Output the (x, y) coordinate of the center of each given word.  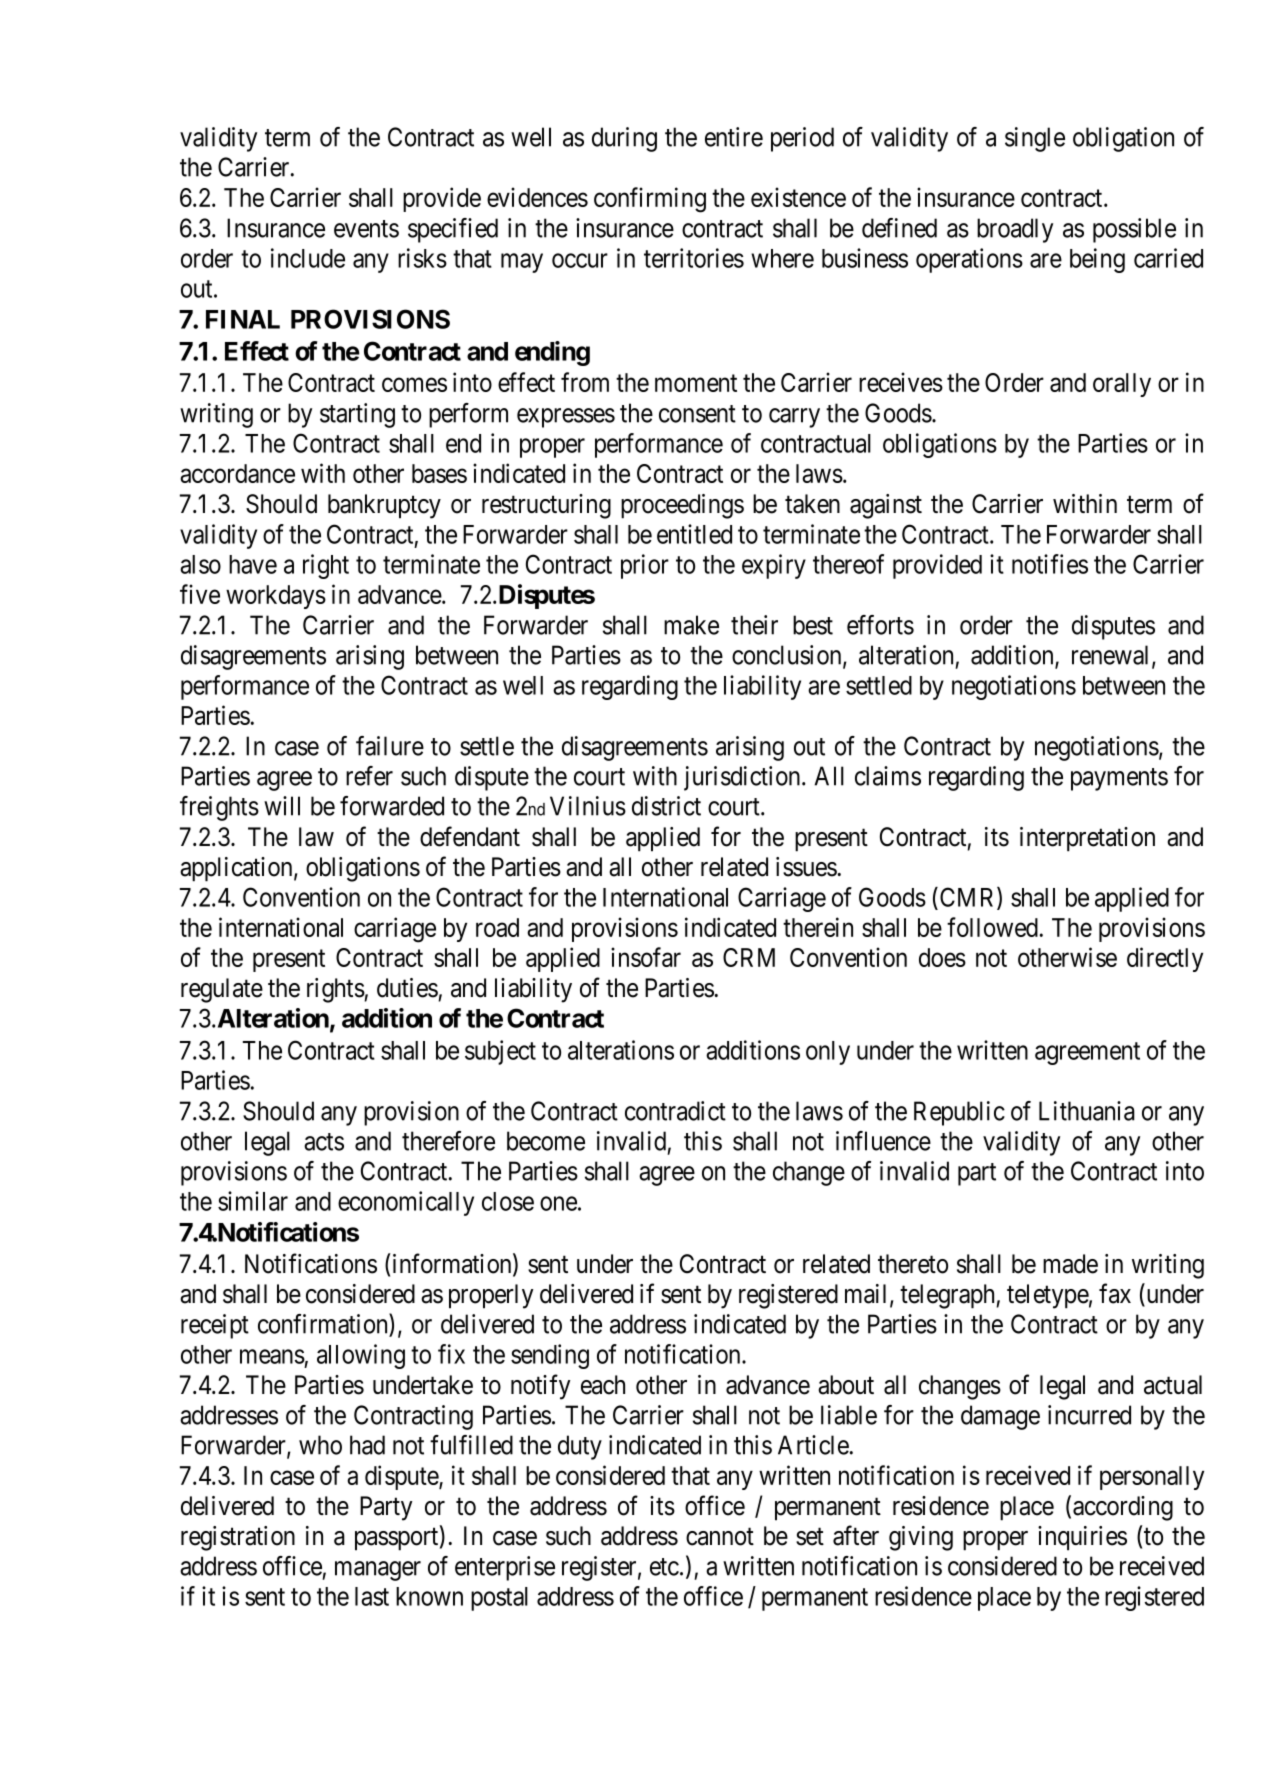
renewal (1112, 656)
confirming (650, 200)
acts (324, 1142)
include (308, 258)
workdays (276, 597)
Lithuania (1087, 1111)
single (1035, 139)
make (691, 625)
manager (378, 1571)
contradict (675, 1111)
